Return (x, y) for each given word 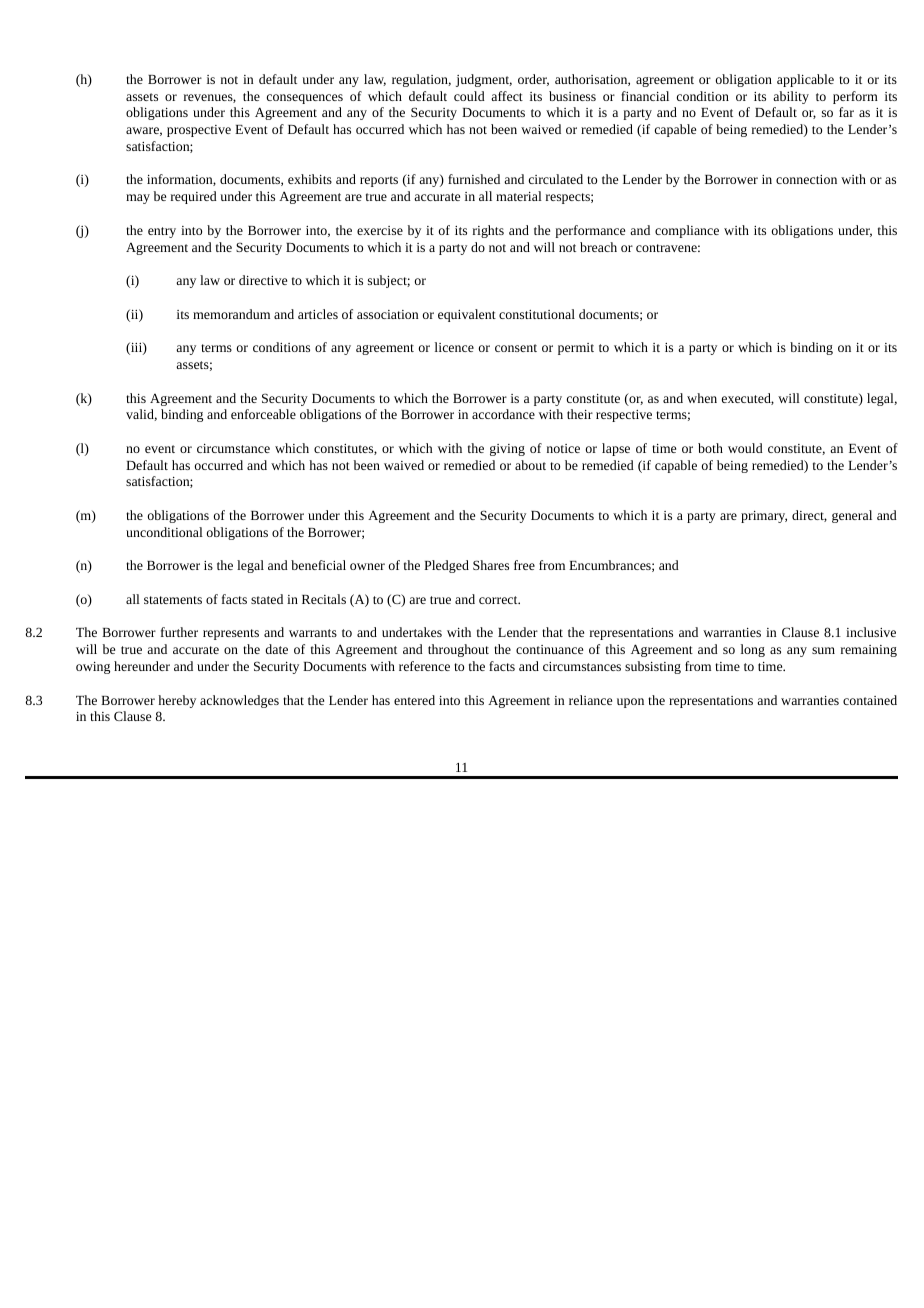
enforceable (263, 414)
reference (424, 666)
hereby (177, 701)
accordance (503, 414)
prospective (199, 131)
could (469, 96)
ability (791, 97)
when (702, 398)
